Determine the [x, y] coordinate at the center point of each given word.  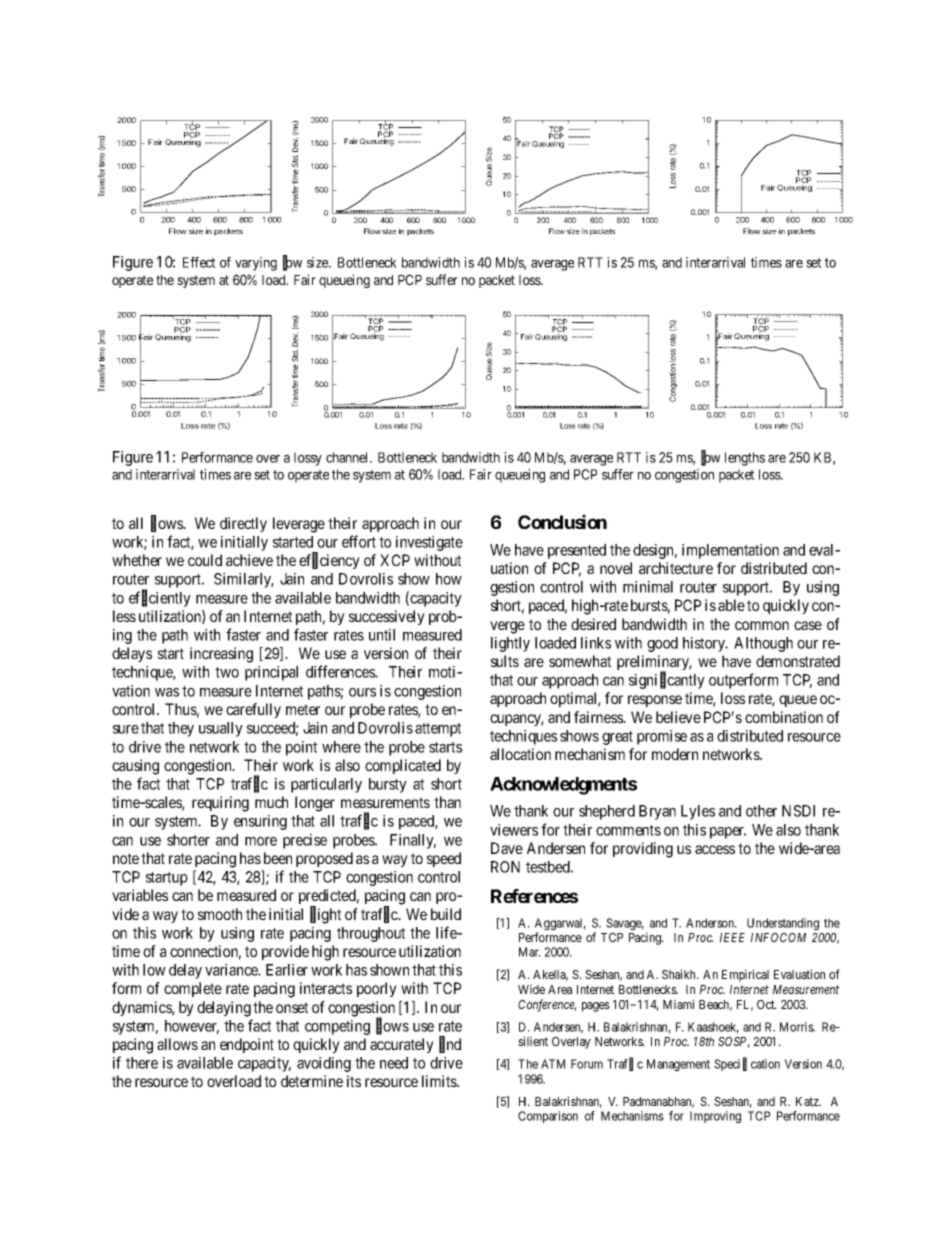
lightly [510, 644]
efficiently [160, 599]
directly [243, 524]
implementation [730, 551]
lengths [745, 459]
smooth [220, 914]
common [762, 625]
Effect [199, 262]
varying [256, 264]
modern [675, 754]
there [142, 1063]
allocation [520, 754]
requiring [220, 804]
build [446, 914]
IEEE [732, 937]
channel [348, 457]
